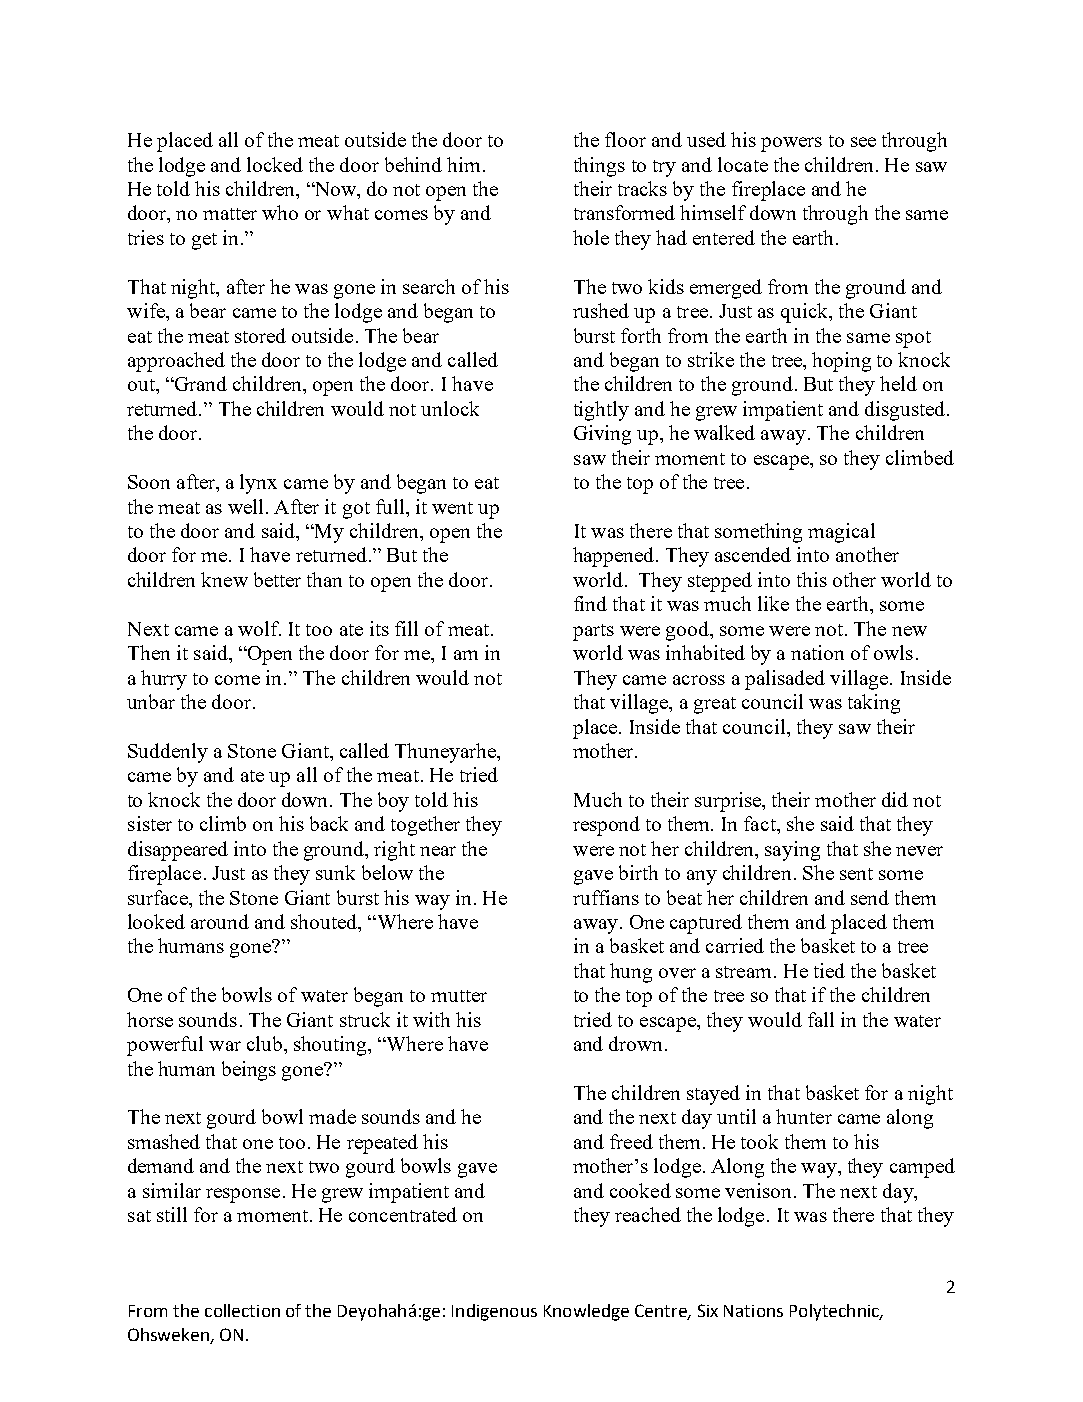  I want to click on locked, so click(275, 164).
